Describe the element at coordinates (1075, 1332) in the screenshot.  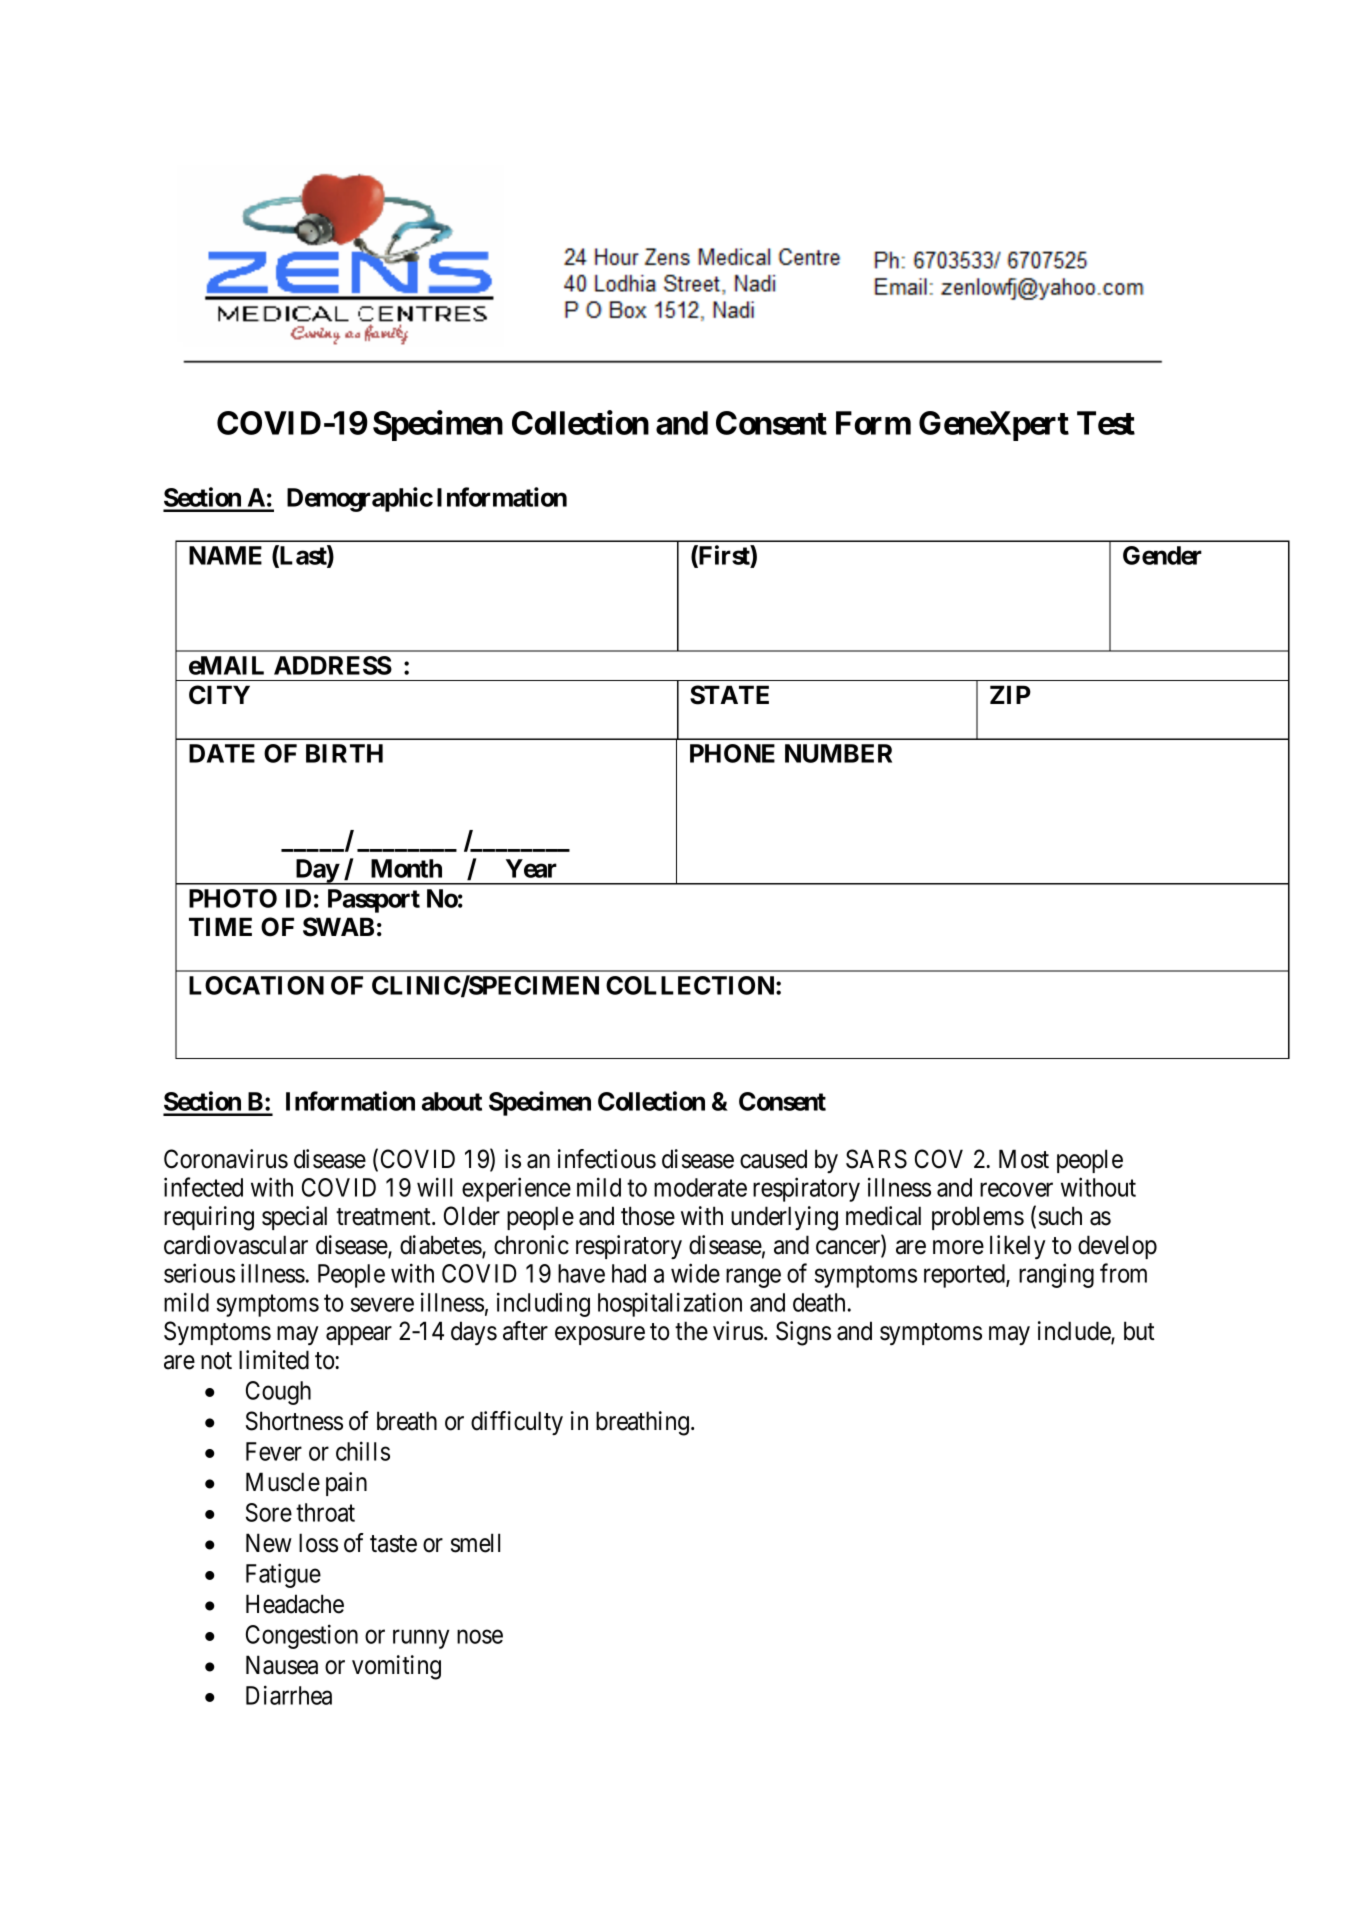
I see `include` at that location.
